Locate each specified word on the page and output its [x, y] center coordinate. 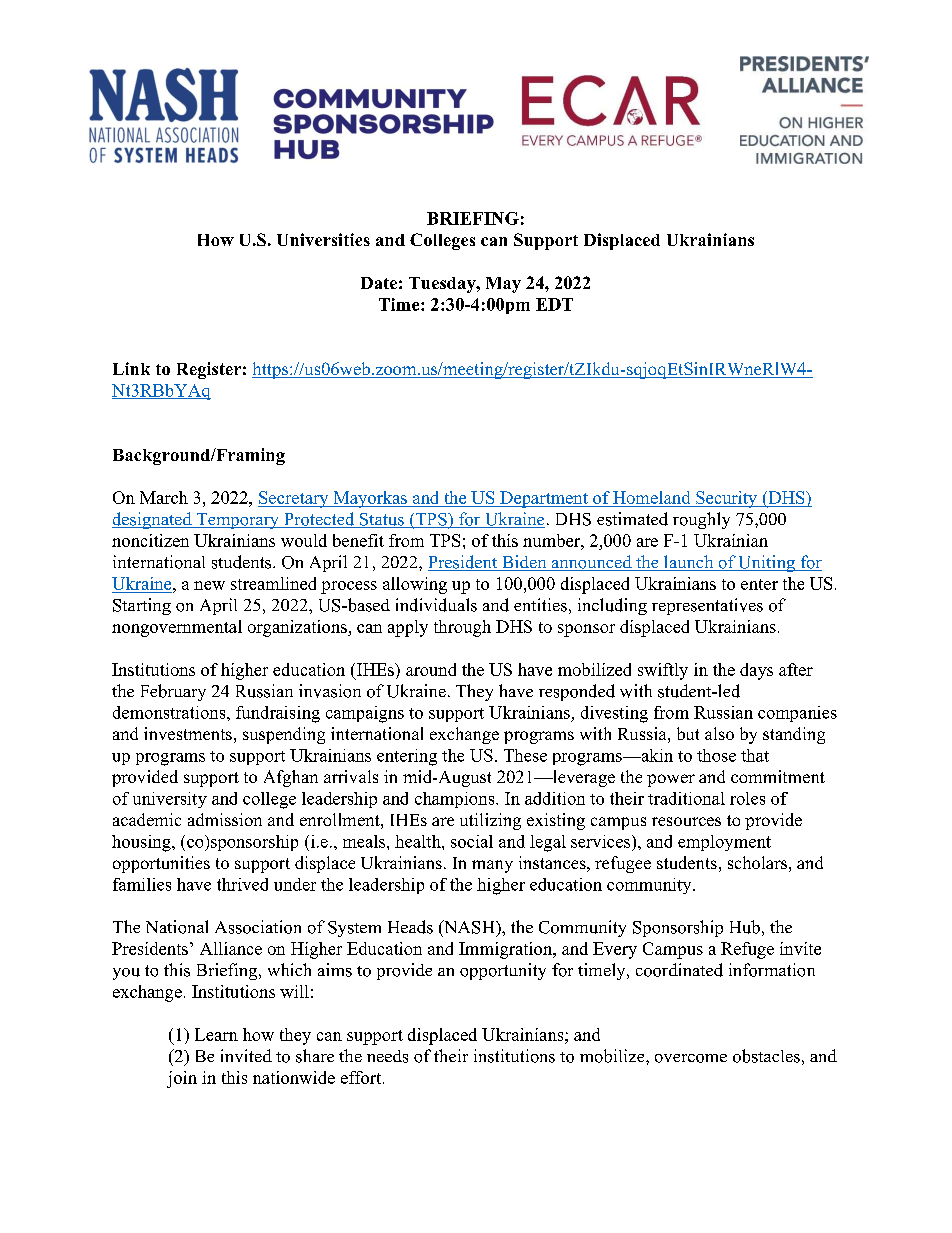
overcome [691, 1058]
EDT [554, 304]
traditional [686, 798]
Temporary [237, 521]
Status [381, 520]
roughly [701, 520]
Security [727, 499]
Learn [216, 1034]
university [170, 800]
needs [387, 1056]
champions [456, 800]
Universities [323, 239]
